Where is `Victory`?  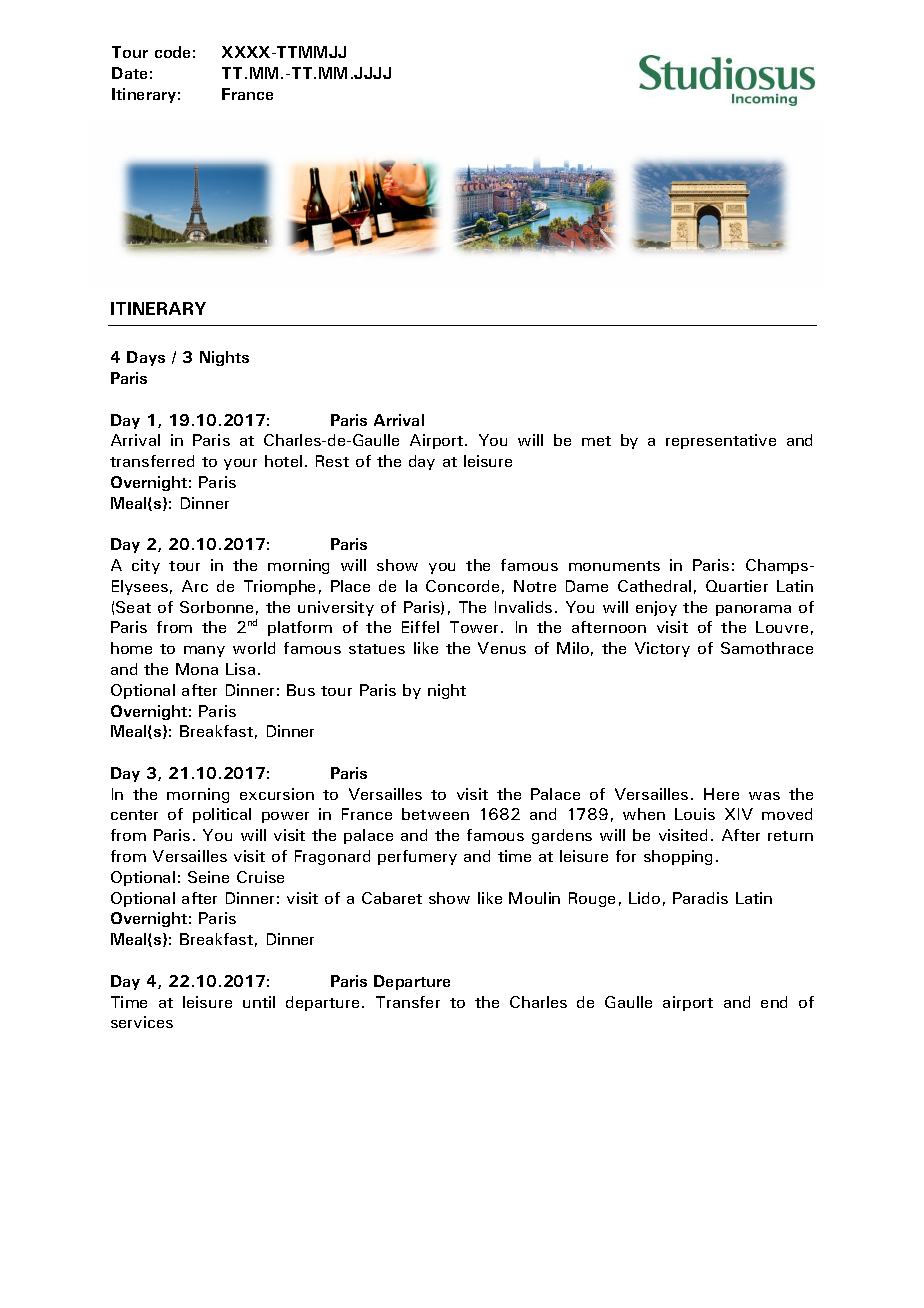 Victory is located at coordinates (662, 649).
